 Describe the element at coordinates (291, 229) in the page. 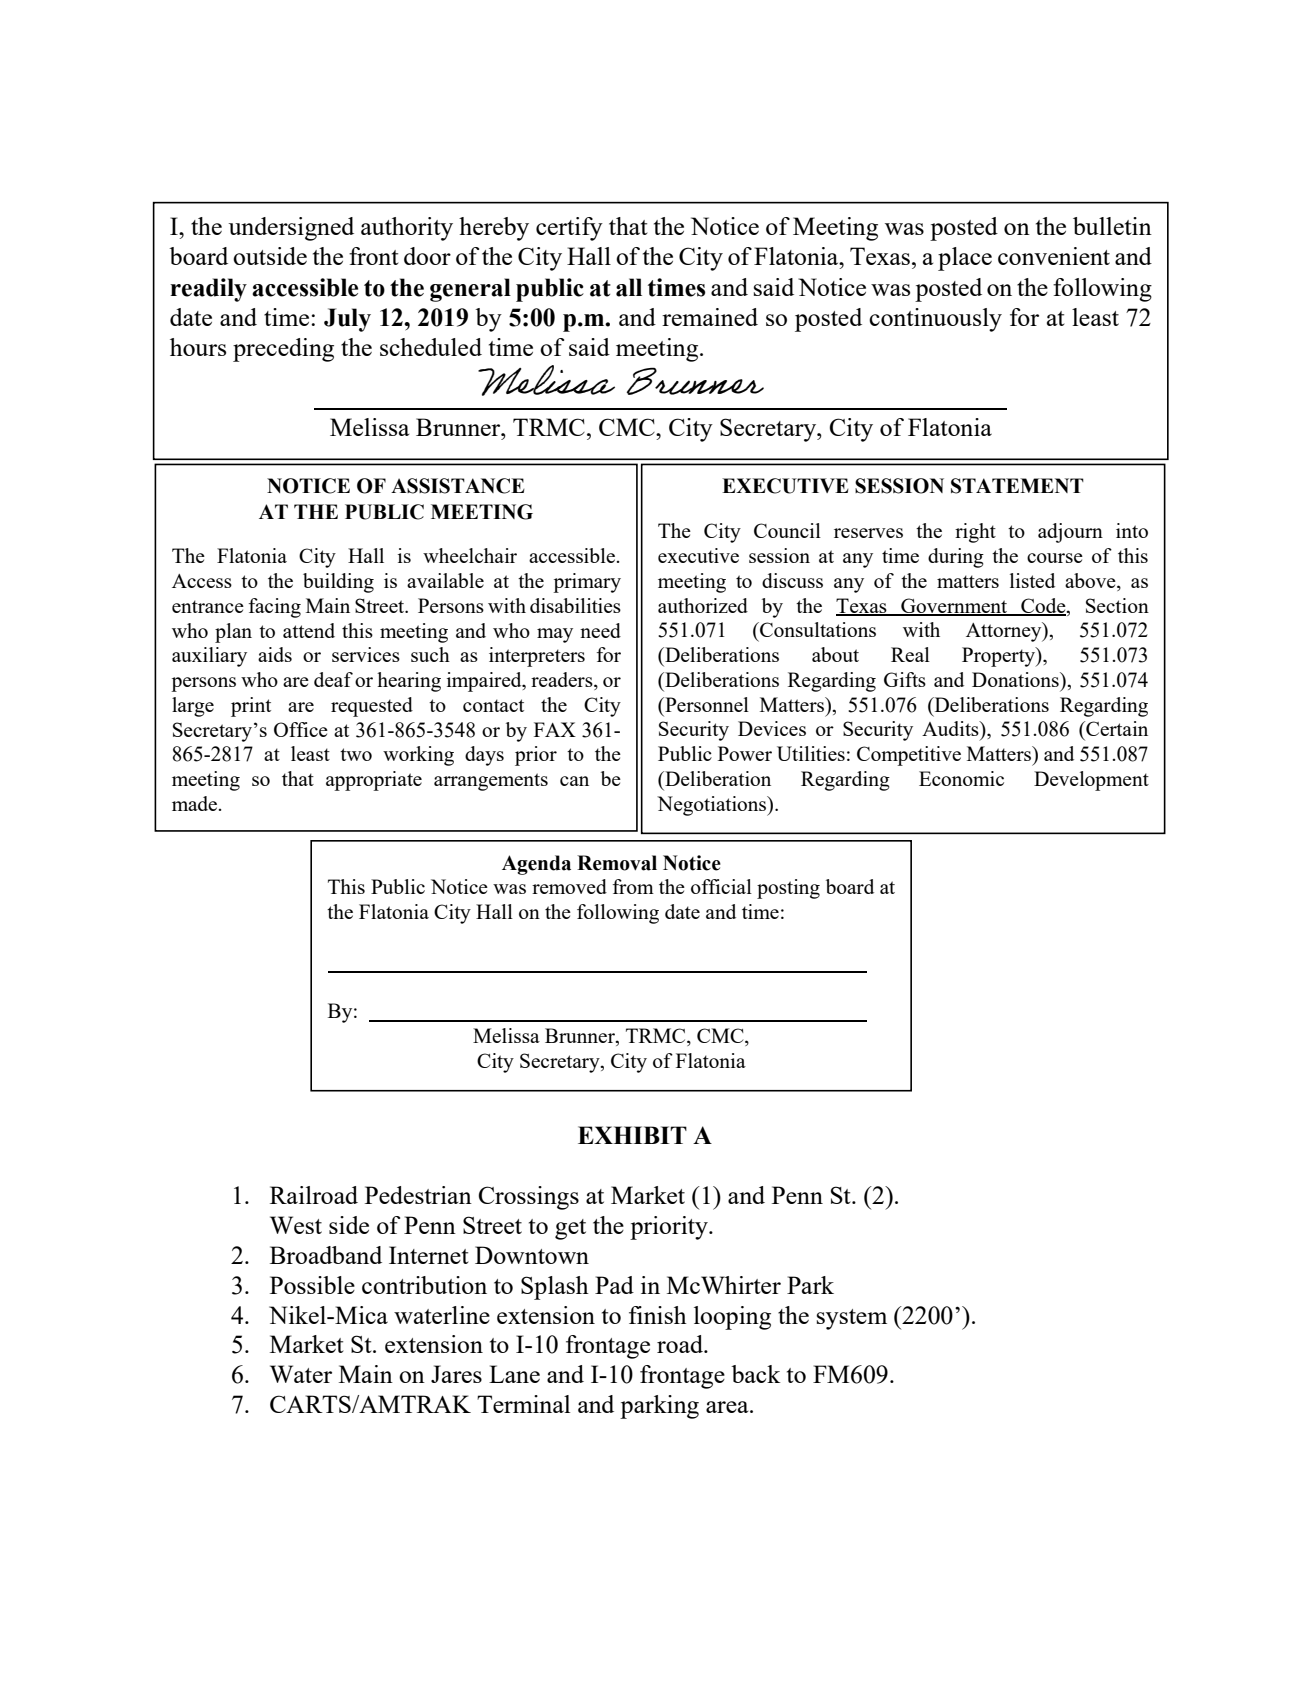

I see `undersigned` at that location.
